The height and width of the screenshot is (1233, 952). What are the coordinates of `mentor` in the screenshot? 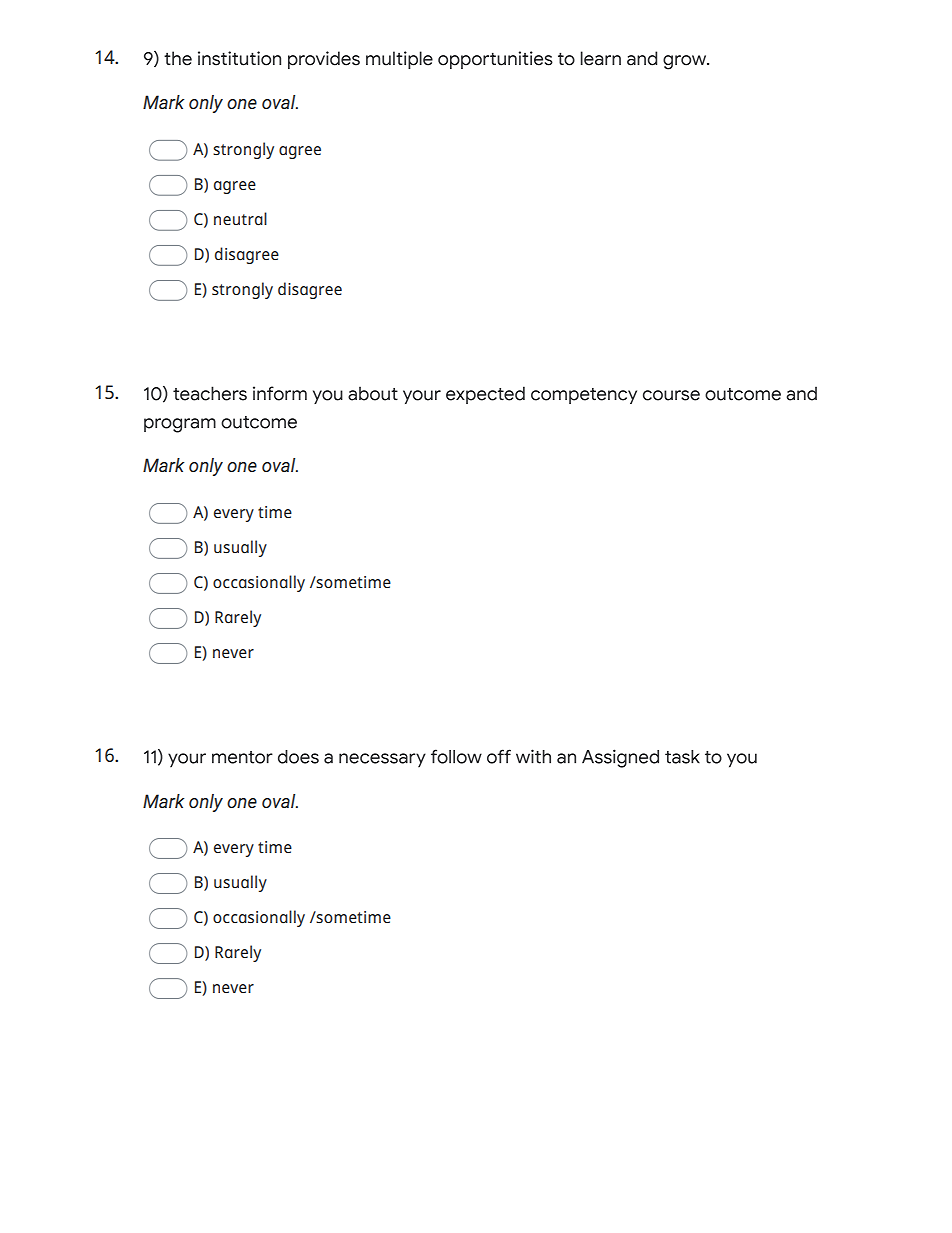 It's located at (242, 757).
